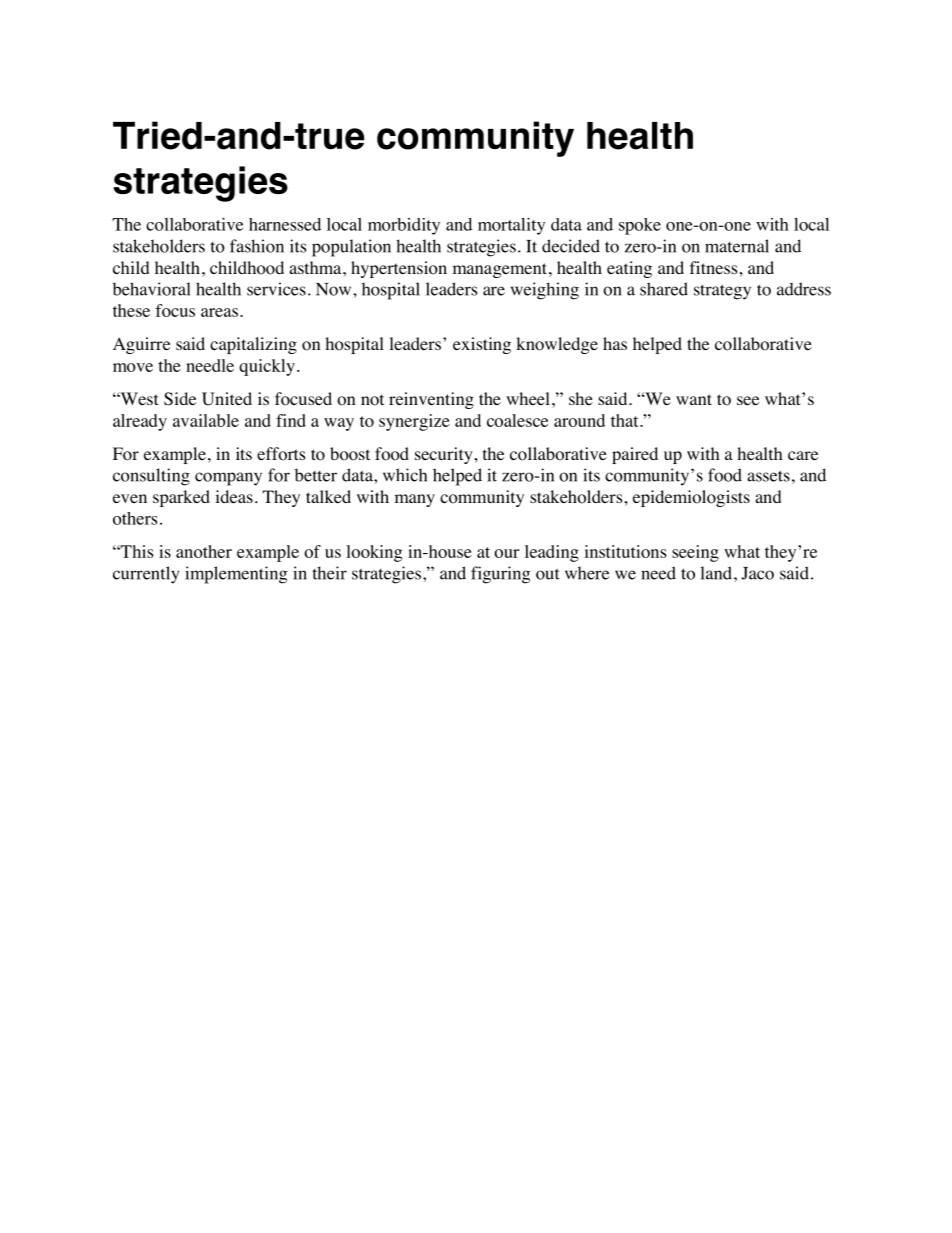  What do you see at coordinates (737, 246) in the document?
I see `maternal` at bounding box center [737, 246].
